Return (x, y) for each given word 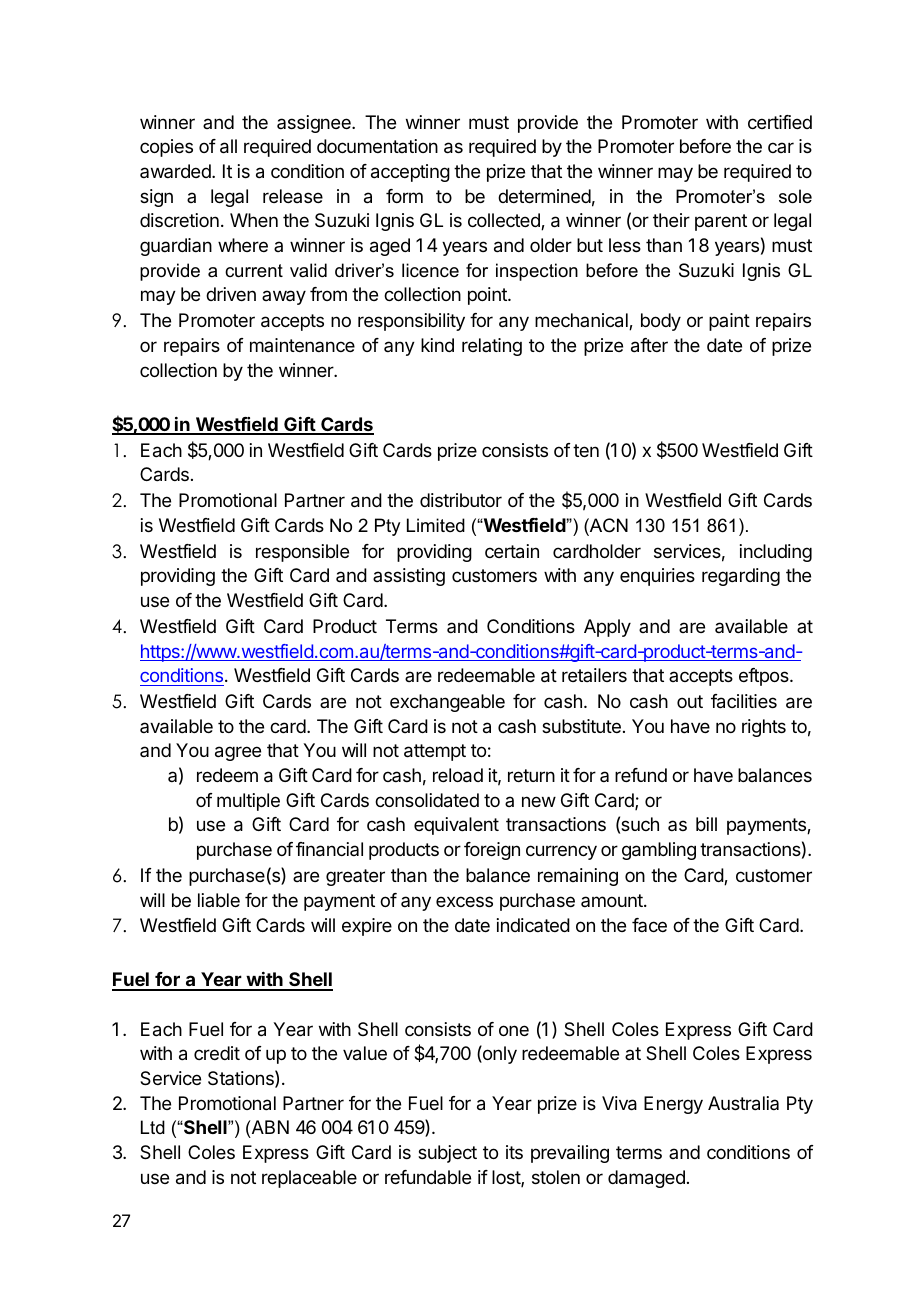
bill (706, 824)
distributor (461, 500)
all (228, 146)
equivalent (456, 826)
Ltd (153, 1127)
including (776, 553)
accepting (410, 173)
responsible (302, 553)
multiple (248, 802)
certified (780, 122)
